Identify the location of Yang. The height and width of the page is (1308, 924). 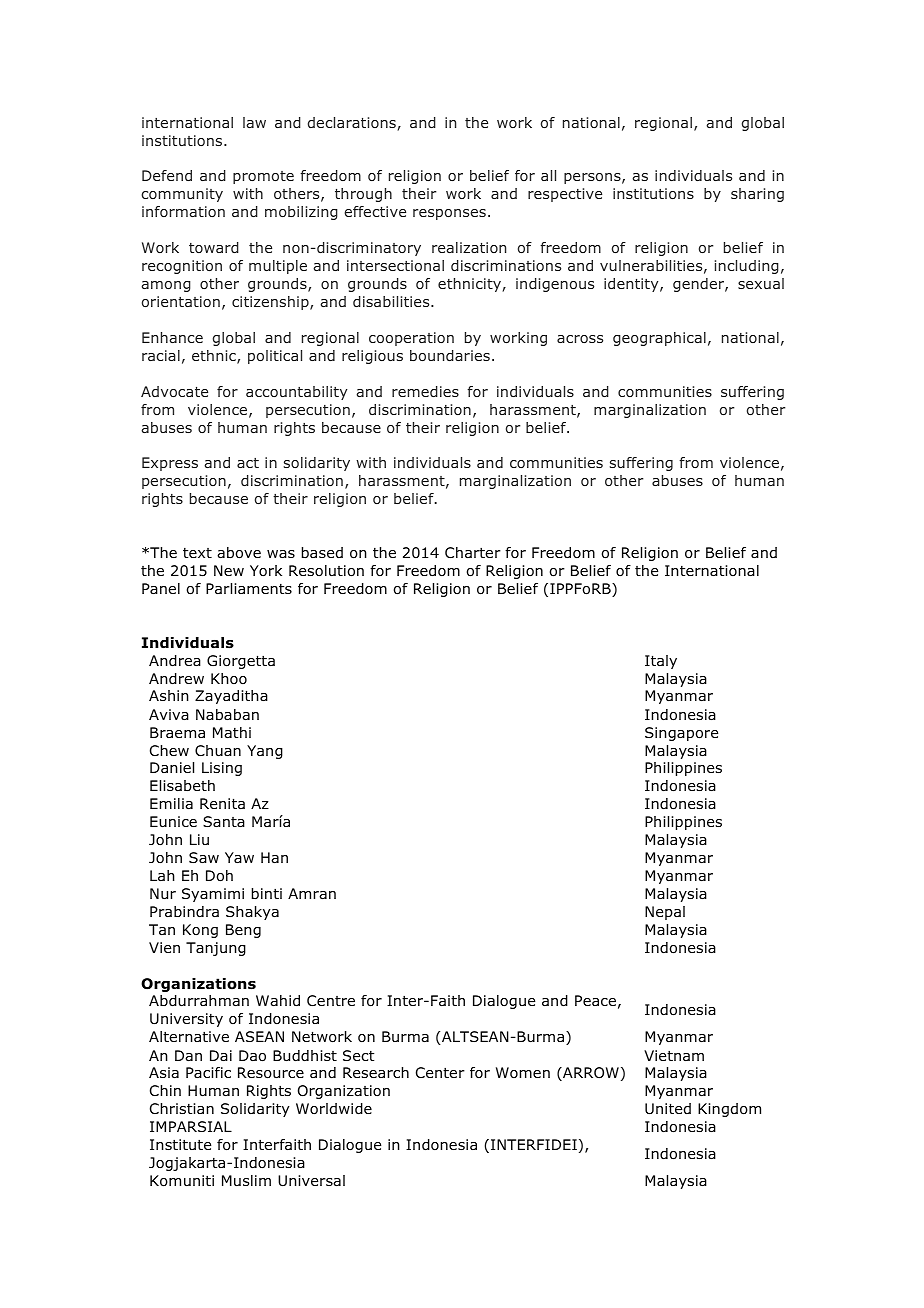
(265, 752).
